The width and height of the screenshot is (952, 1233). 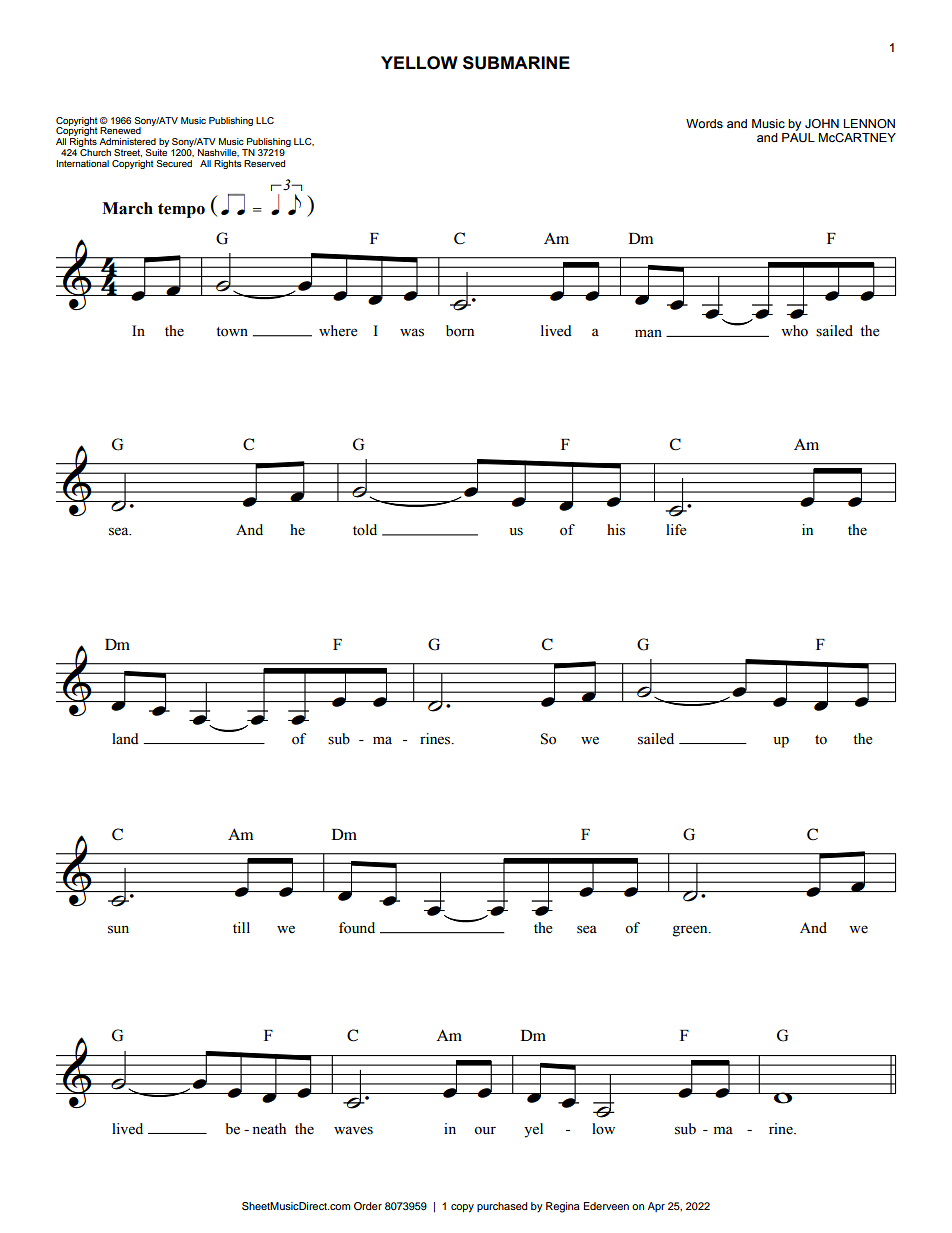 I want to click on Renewed, so click(x=120, y=130).
